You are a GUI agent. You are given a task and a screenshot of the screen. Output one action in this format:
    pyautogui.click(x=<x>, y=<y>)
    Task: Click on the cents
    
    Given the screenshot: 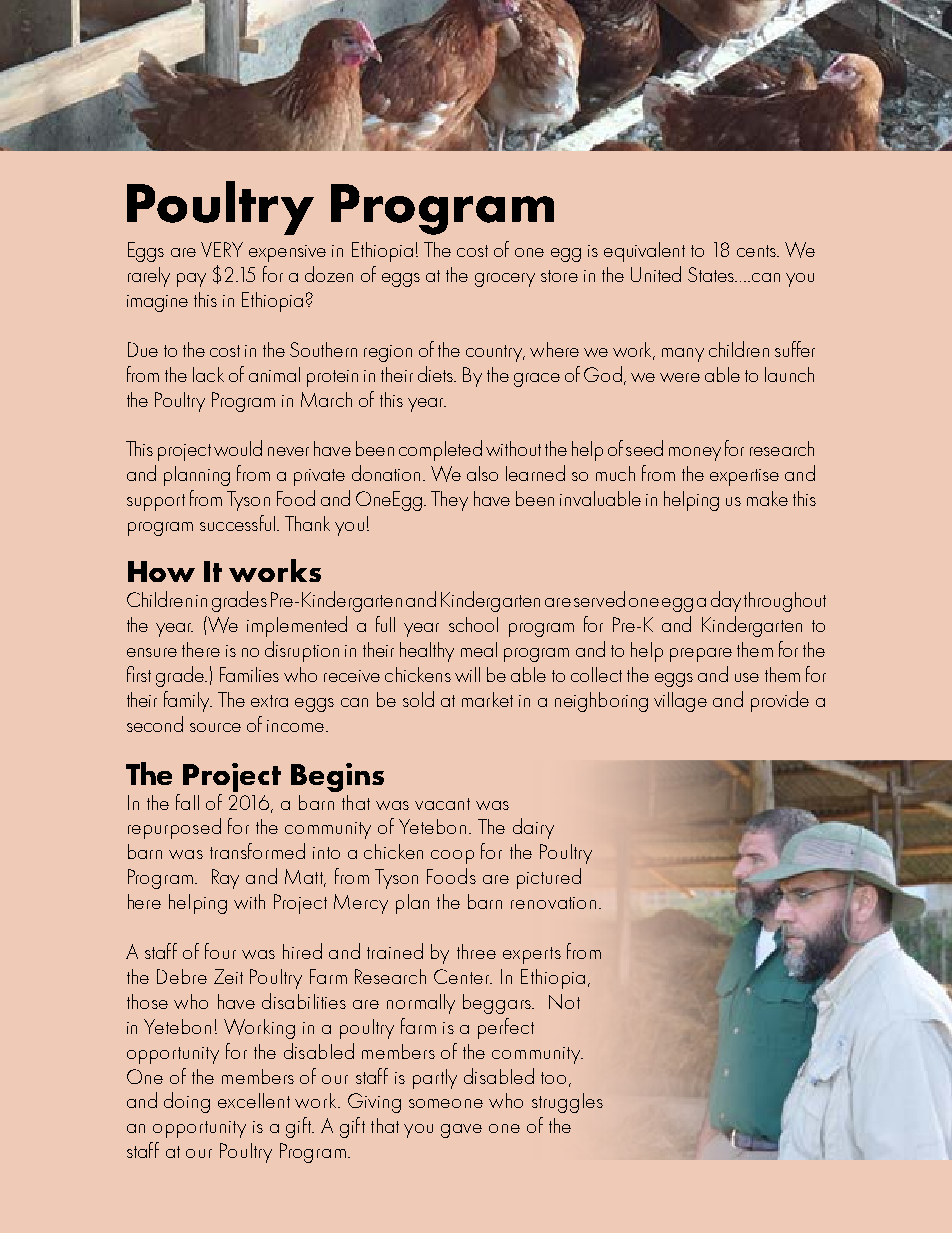 What is the action you would take?
    pyautogui.click(x=757, y=251)
